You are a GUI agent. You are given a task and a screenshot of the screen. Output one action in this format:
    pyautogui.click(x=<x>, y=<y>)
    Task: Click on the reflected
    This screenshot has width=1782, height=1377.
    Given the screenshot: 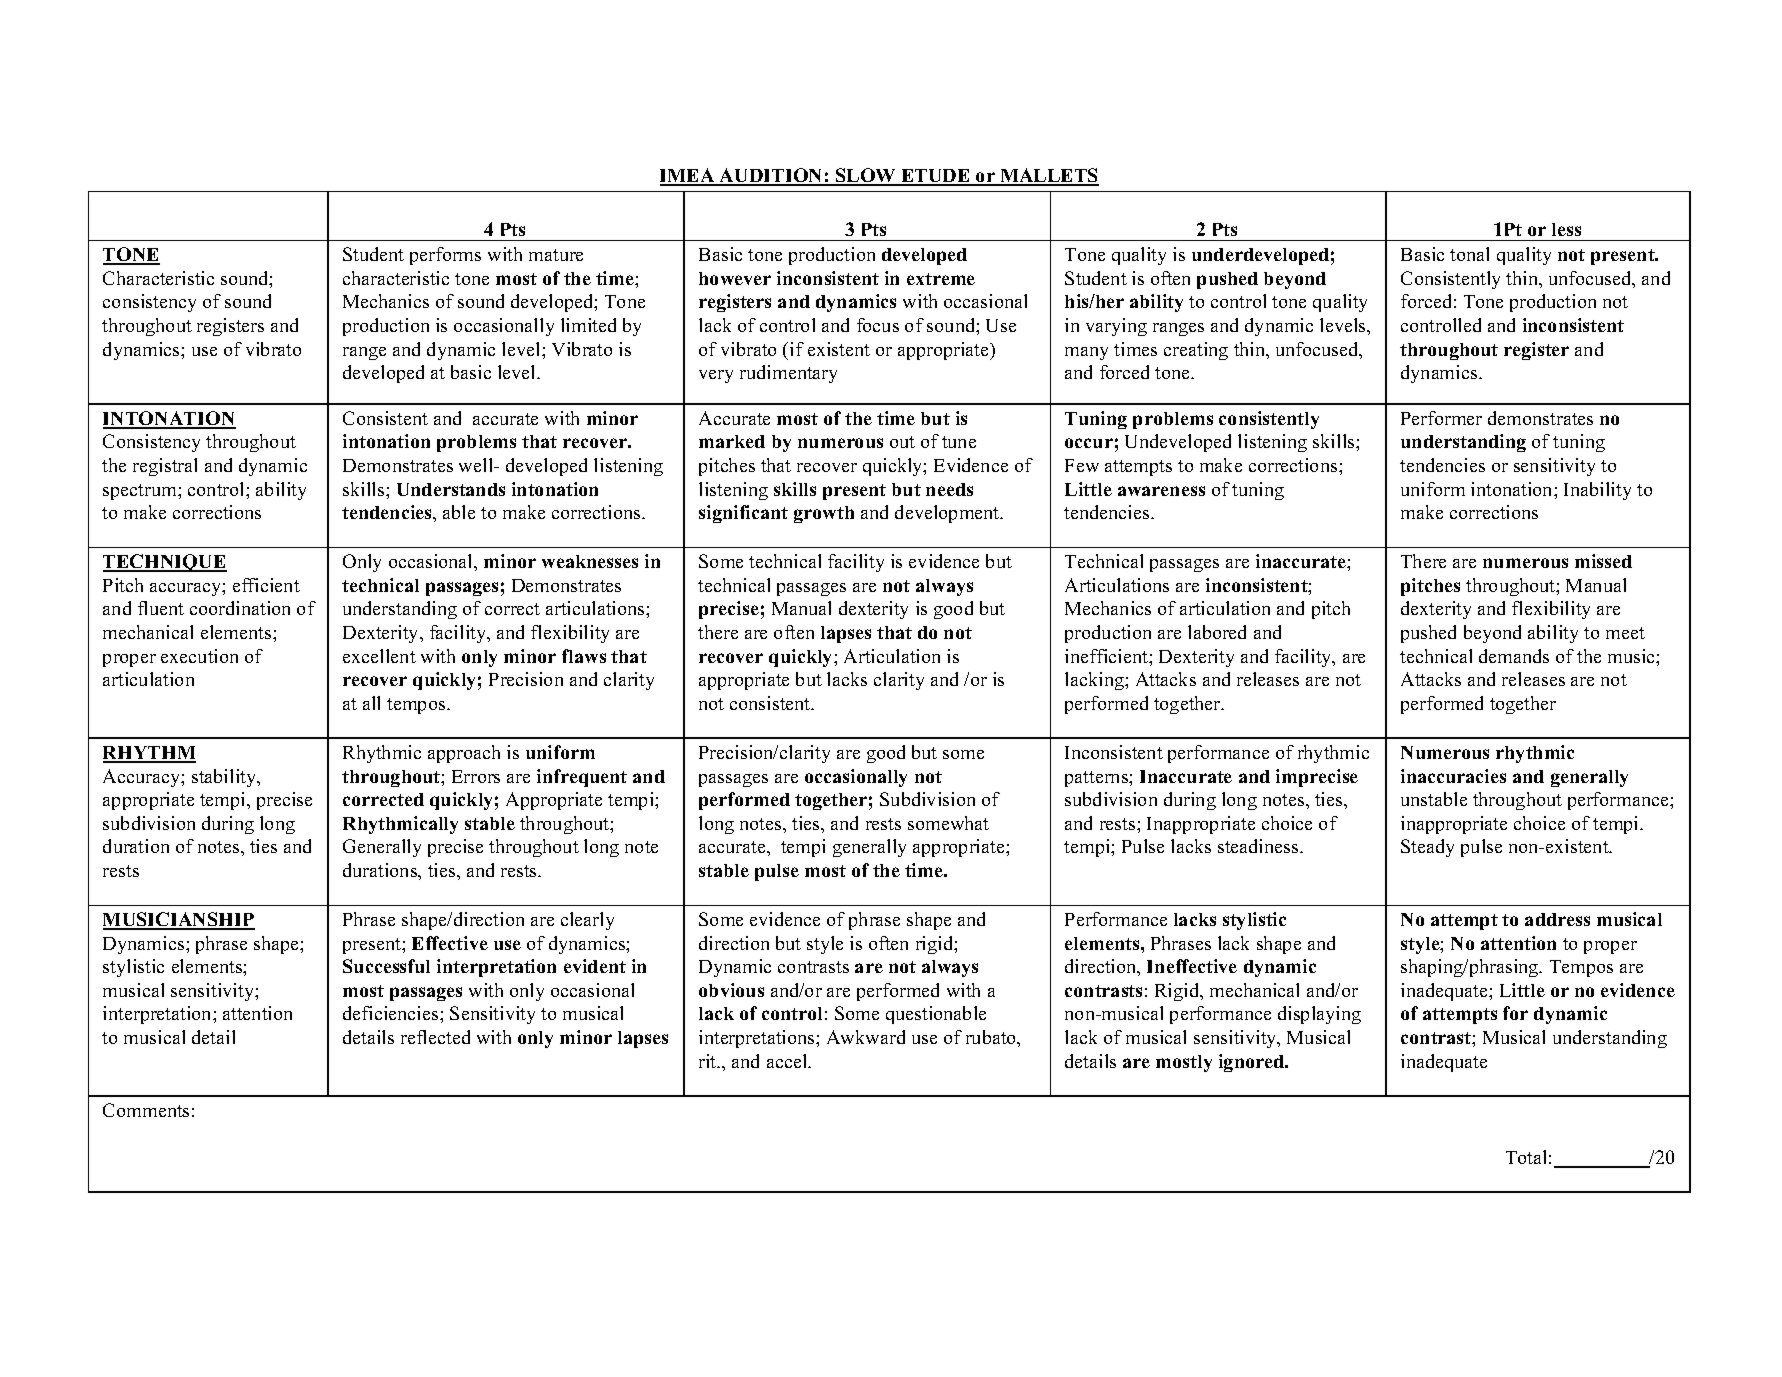 What is the action you would take?
    pyautogui.click(x=435, y=1037)
